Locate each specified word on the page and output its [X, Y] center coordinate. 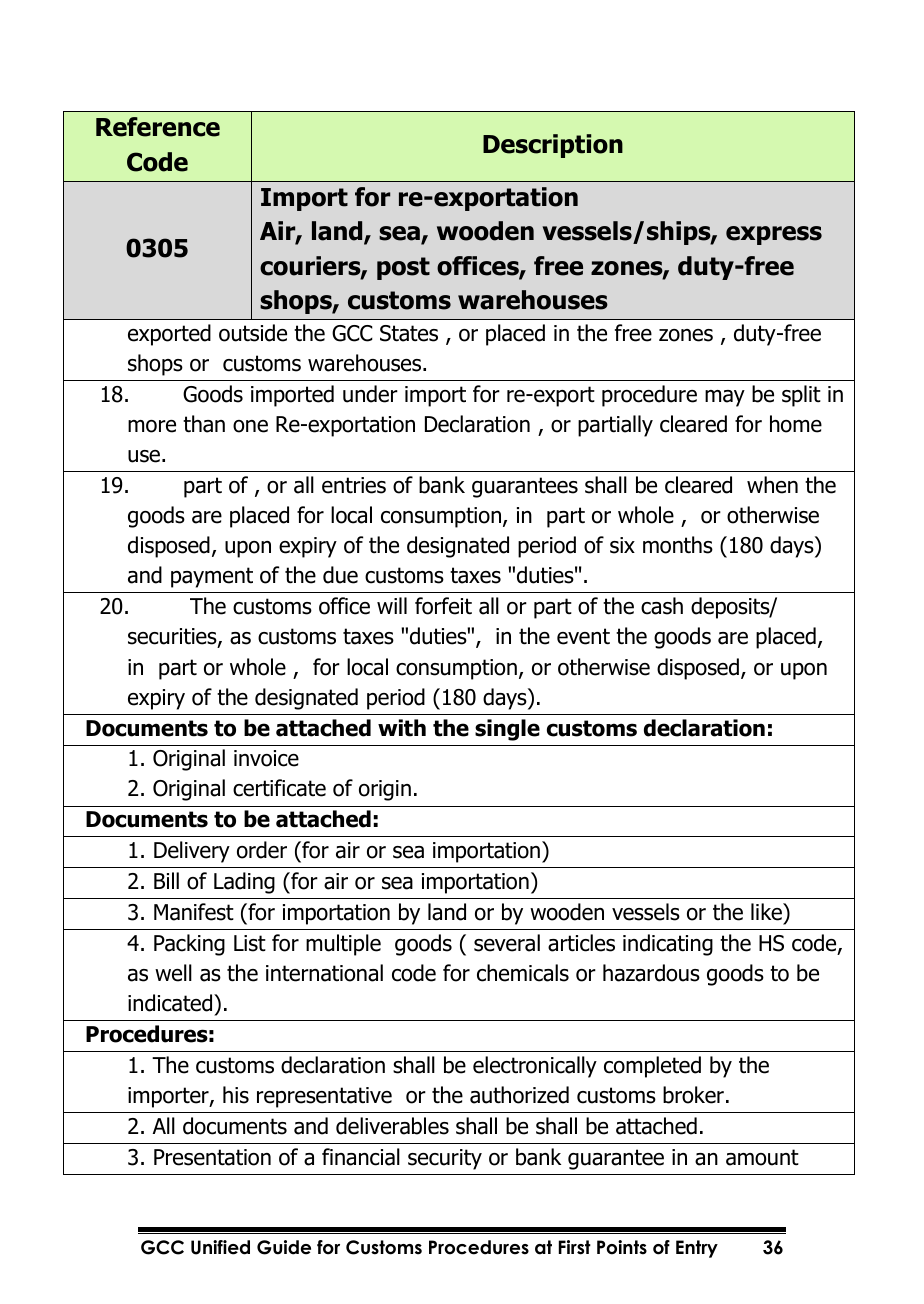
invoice [266, 758]
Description [553, 146]
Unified [220, 1247]
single [507, 730]
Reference [158, 127]
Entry [697, 1249]
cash [662, 606]
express [774, 235]
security [445, 1159]
